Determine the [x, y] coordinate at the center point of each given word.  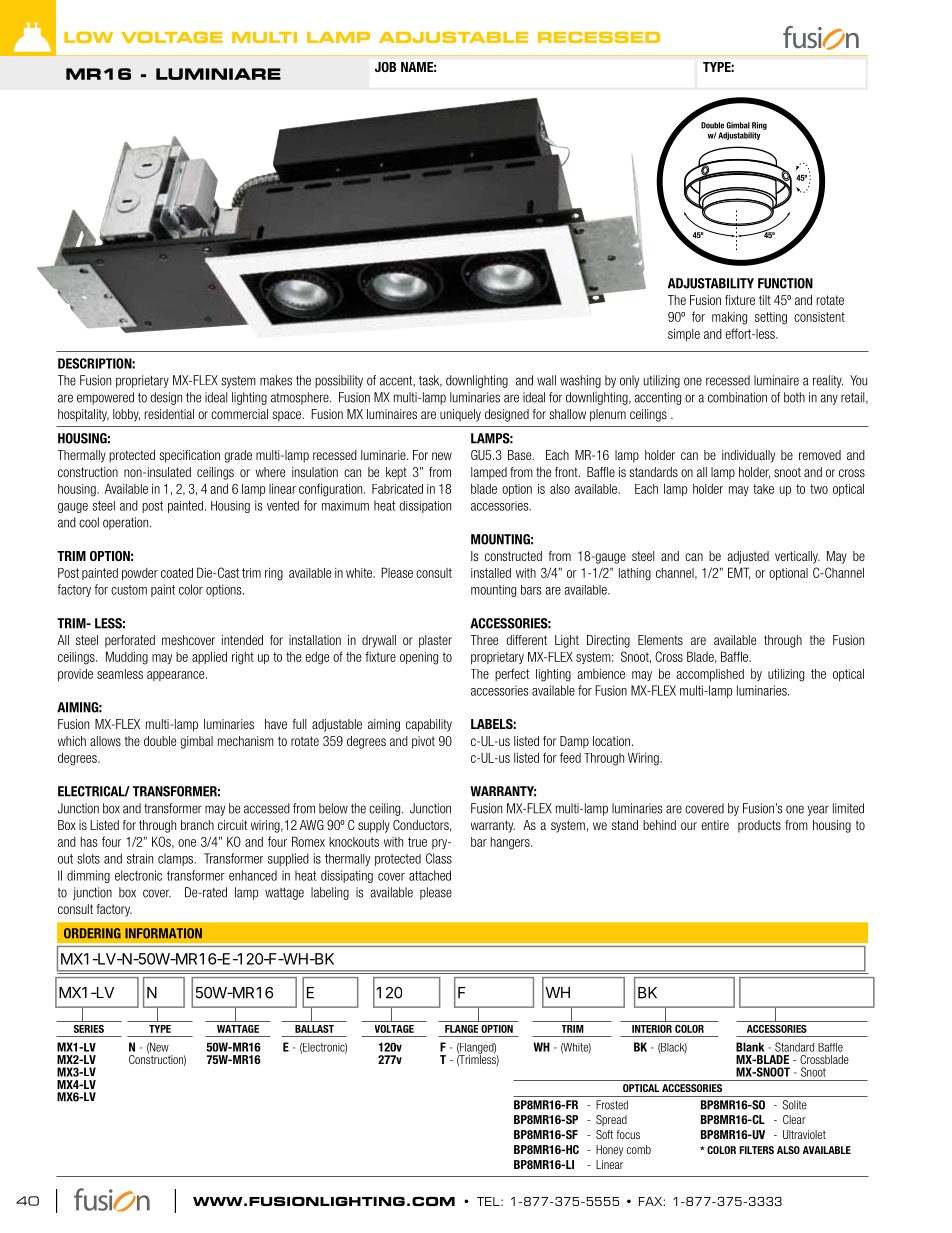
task [430, 381]
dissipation [425, 507]
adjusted [748, 557]
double [160, 741]
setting [771, 318]
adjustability [711, 283]
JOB [385, 67]
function [785, 283]
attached [430, 875]
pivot [423, 742]
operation [127, 523]
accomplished [710, 675]
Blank [750, 1047]
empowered [105, 398]
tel [489, 1201]
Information [163, 933]
